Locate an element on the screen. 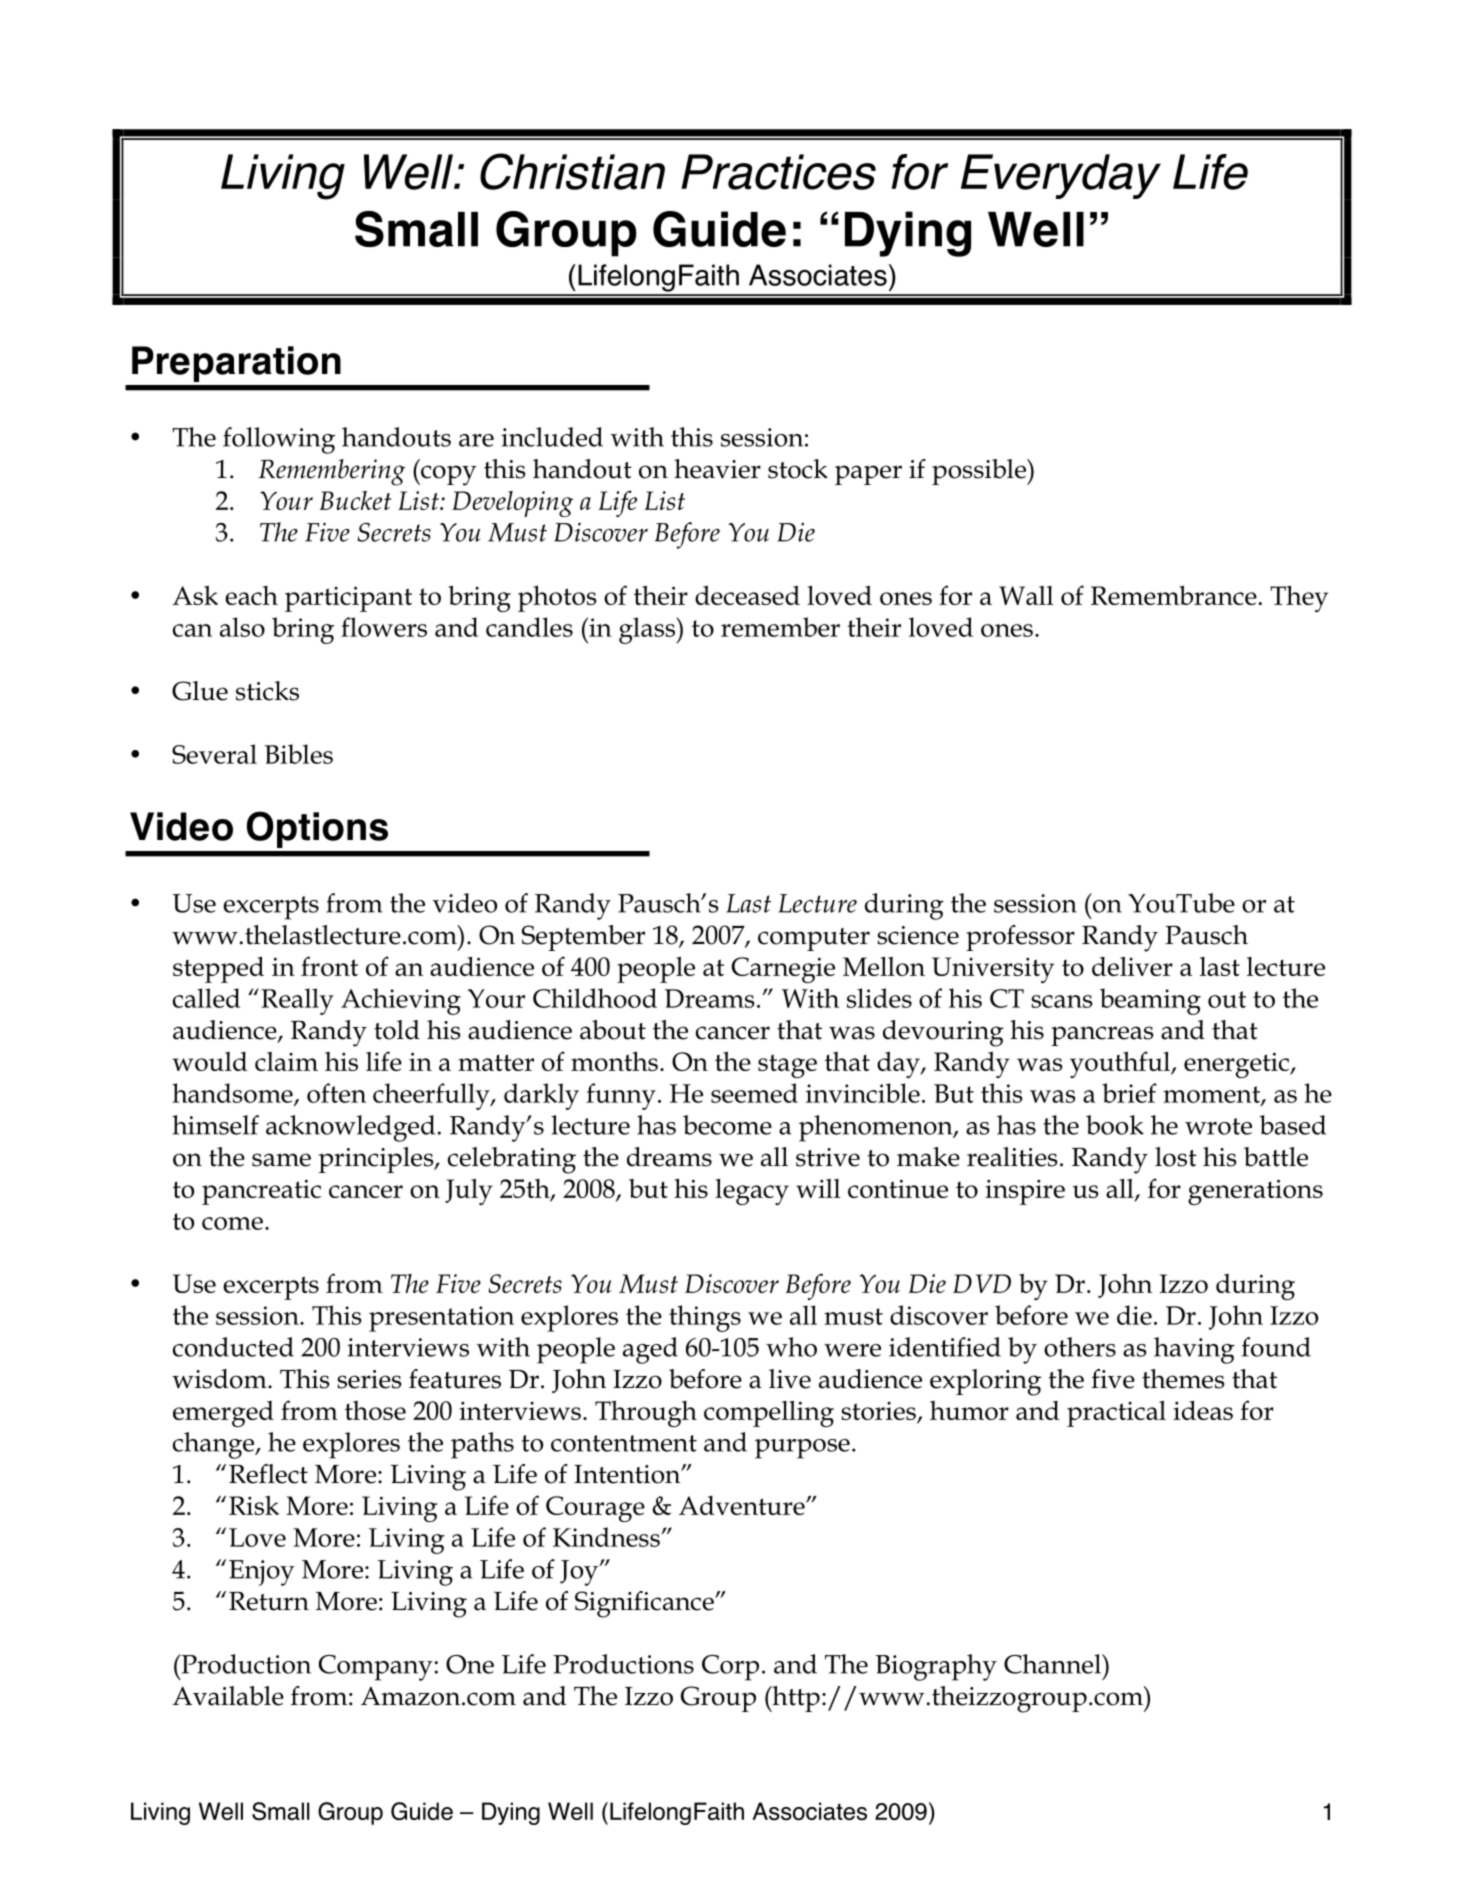  Carnegie is located at coordinates (783, 970).
